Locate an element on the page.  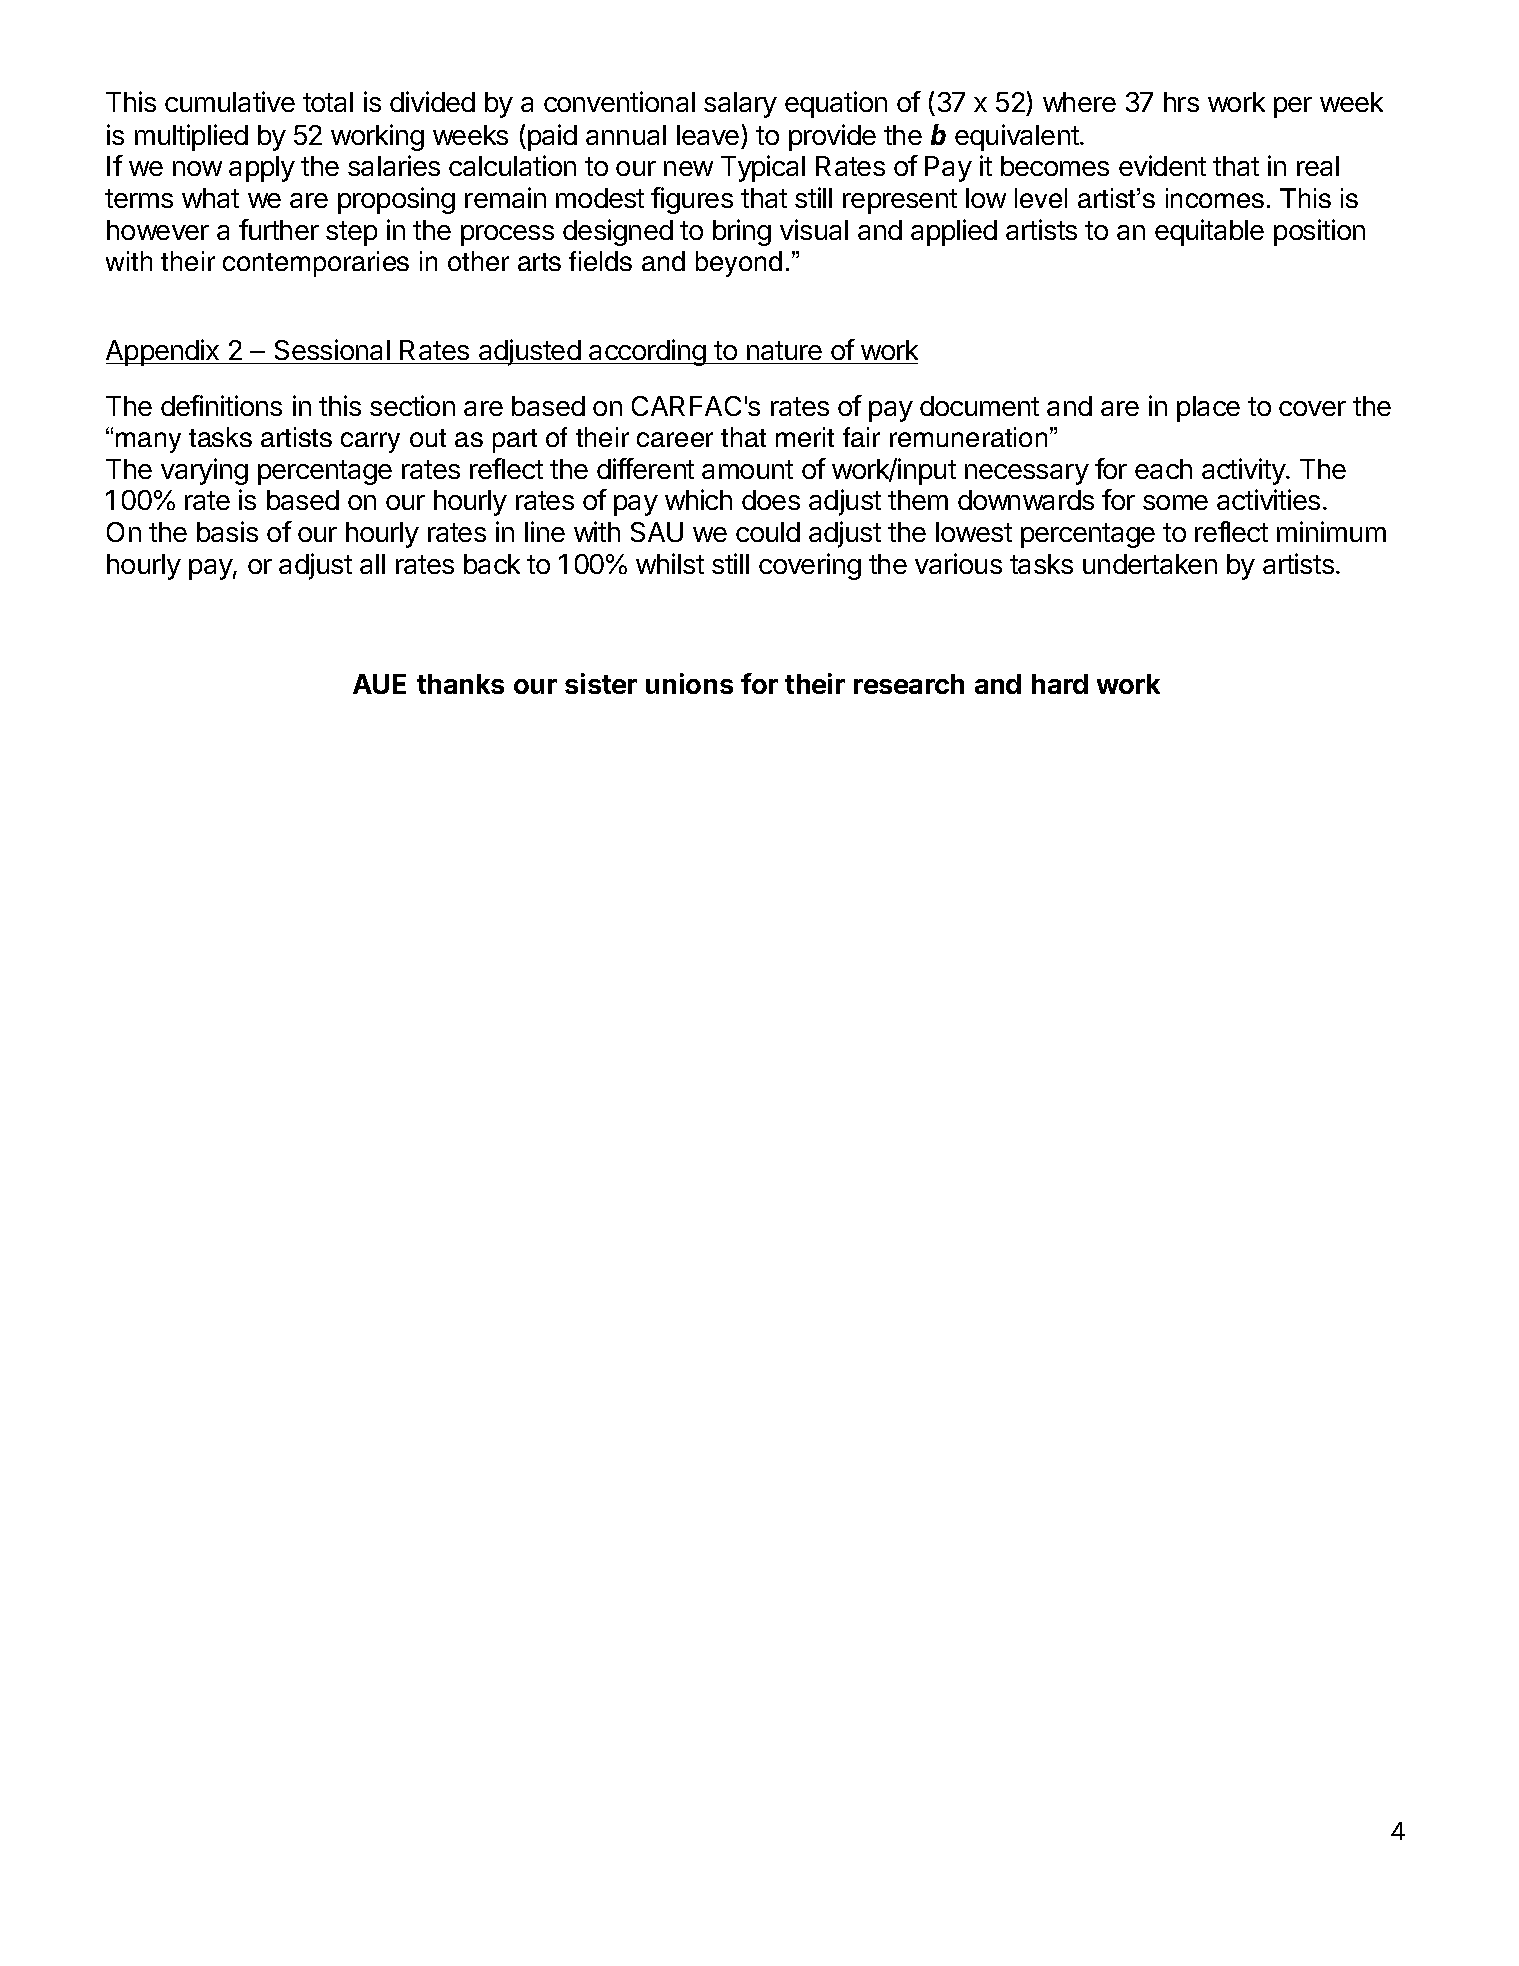
basis is located at coordinates (227, 531).
